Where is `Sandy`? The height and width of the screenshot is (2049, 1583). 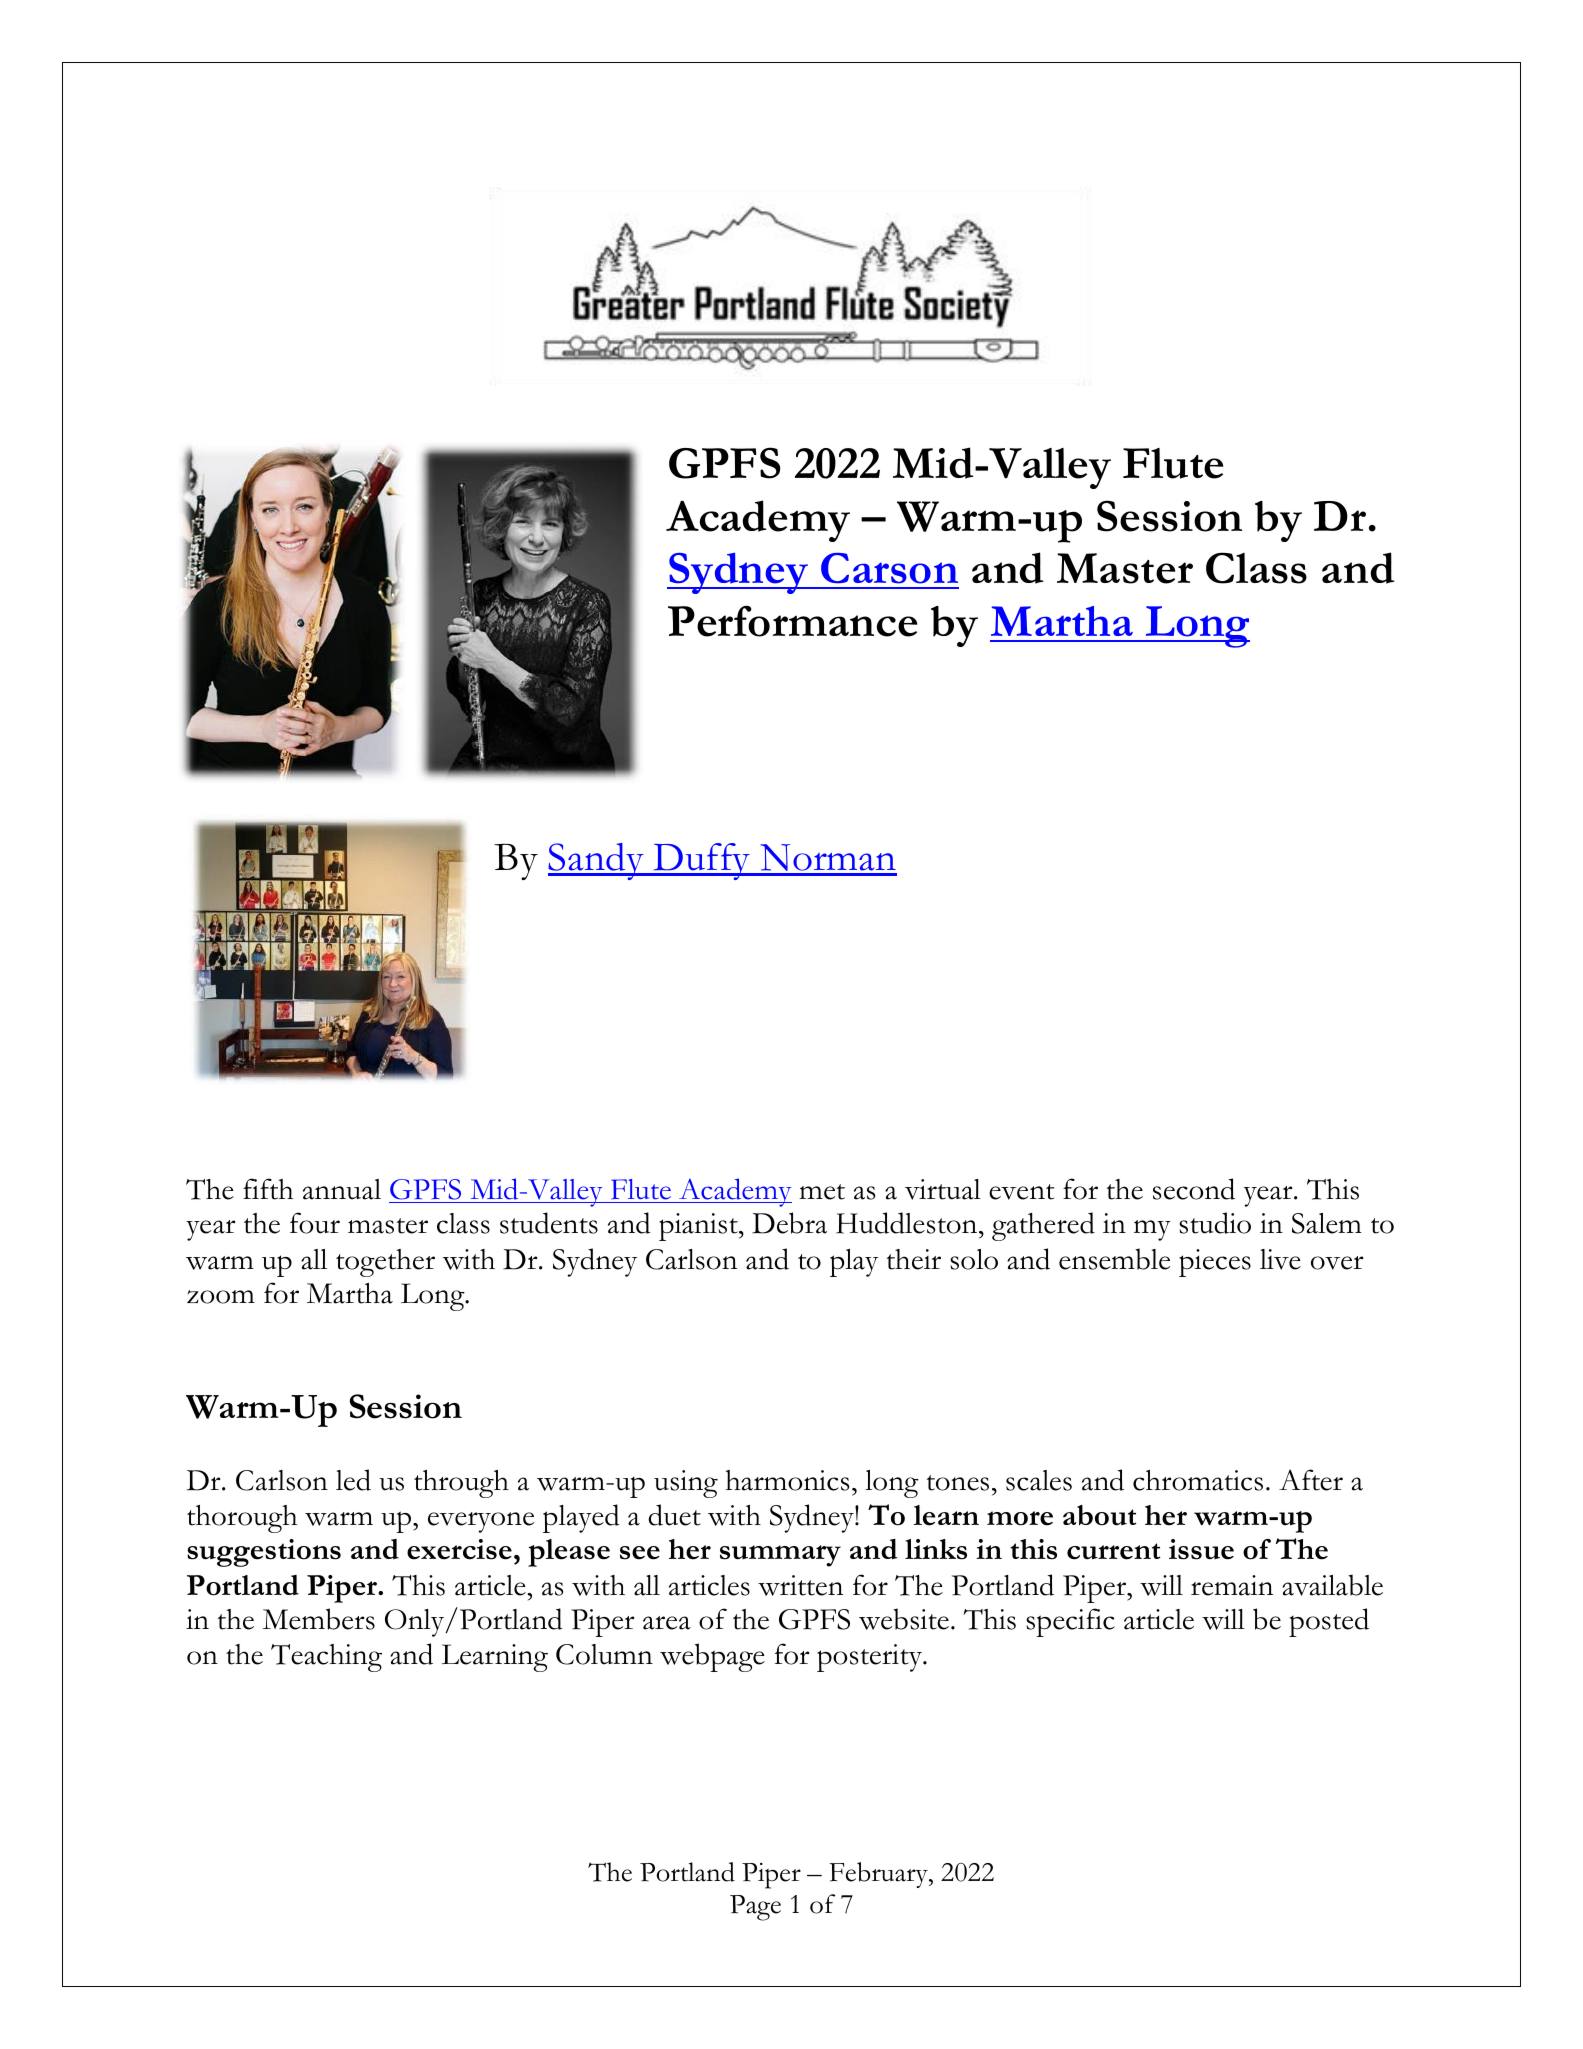 Sandy is located at coordinates (597, 861).
